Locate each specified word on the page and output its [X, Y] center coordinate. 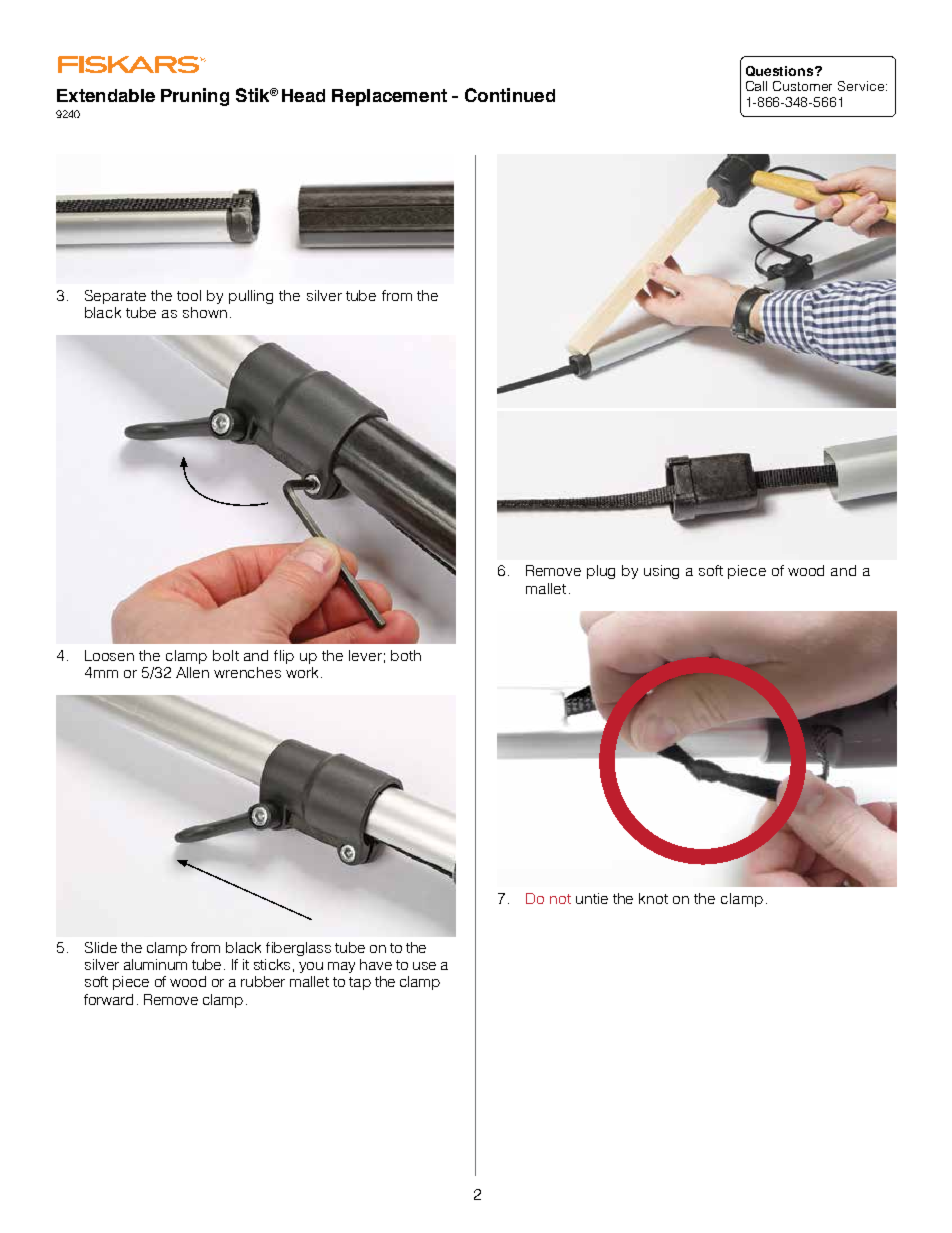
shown [205, 312]
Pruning [195, 97]
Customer [802, 86]
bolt [226, 655]
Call [756, 86]
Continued [510, 95]
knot [653, 898]
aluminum [155, 964]
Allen [192, 672]
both [406, 655]
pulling [251, 297]
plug [601, 572]
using [661, 572]
